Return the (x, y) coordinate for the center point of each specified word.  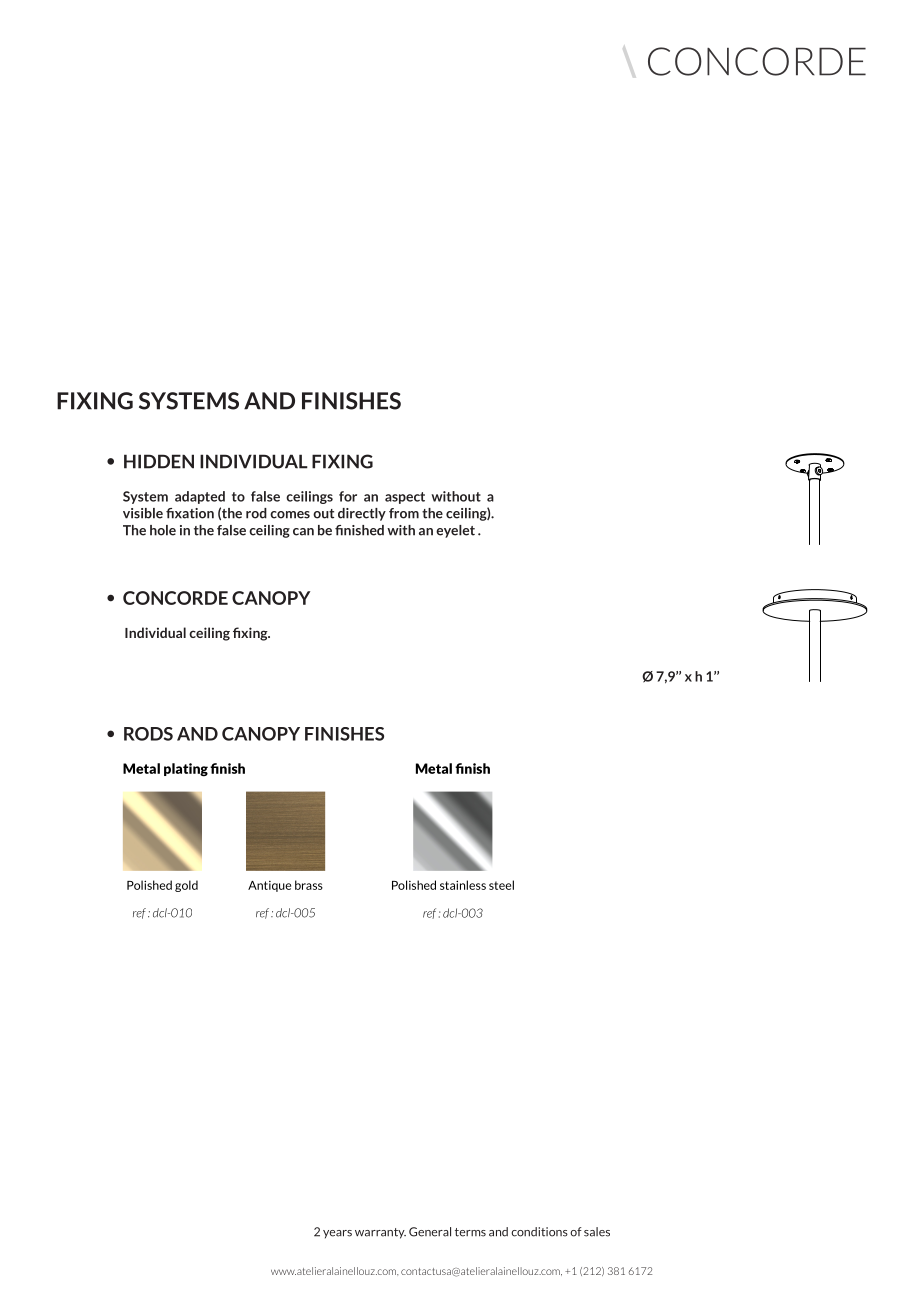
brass (309, 885)
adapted (200, 497)
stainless (463, 885)
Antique (269, 886)
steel (501, 885)
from (404, 513)
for (348, 496)
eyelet (455, 531)
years (337, 1234)
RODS (148, 734)
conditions (539, 1232)
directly (362, 514)
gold (186, 886)
